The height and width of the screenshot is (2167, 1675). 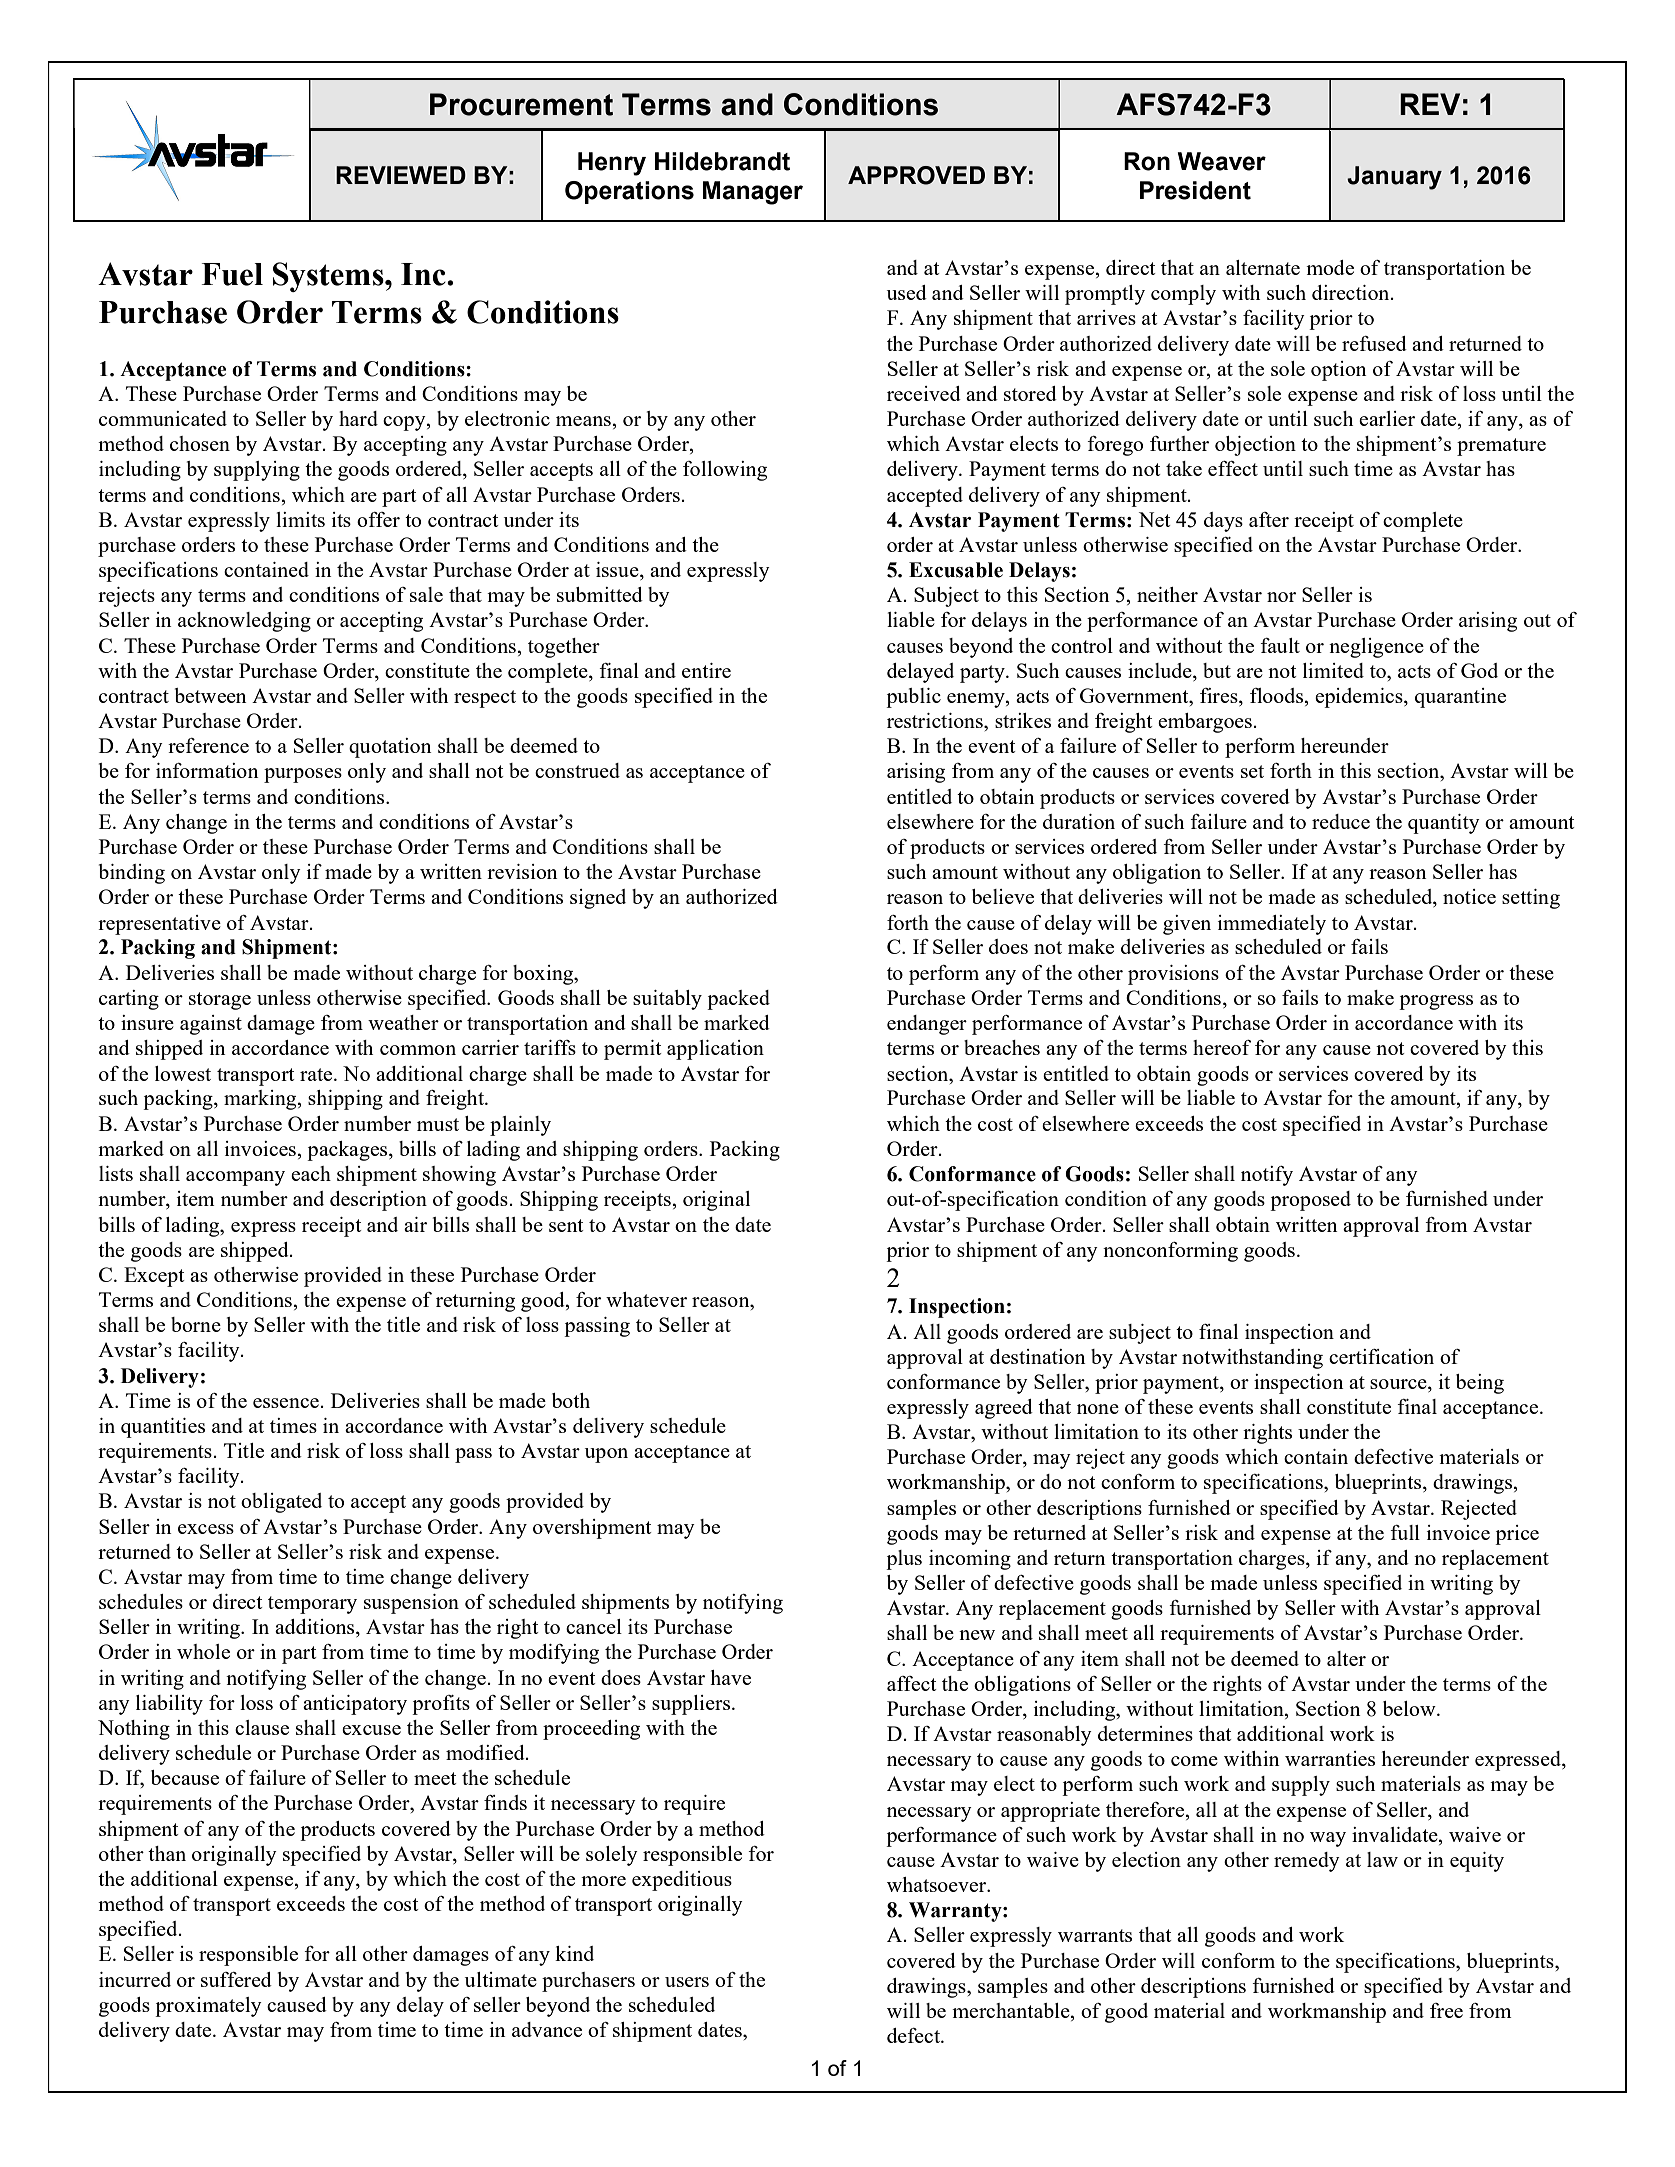 I want to click on progress, so click(x=1436, y=1002).
